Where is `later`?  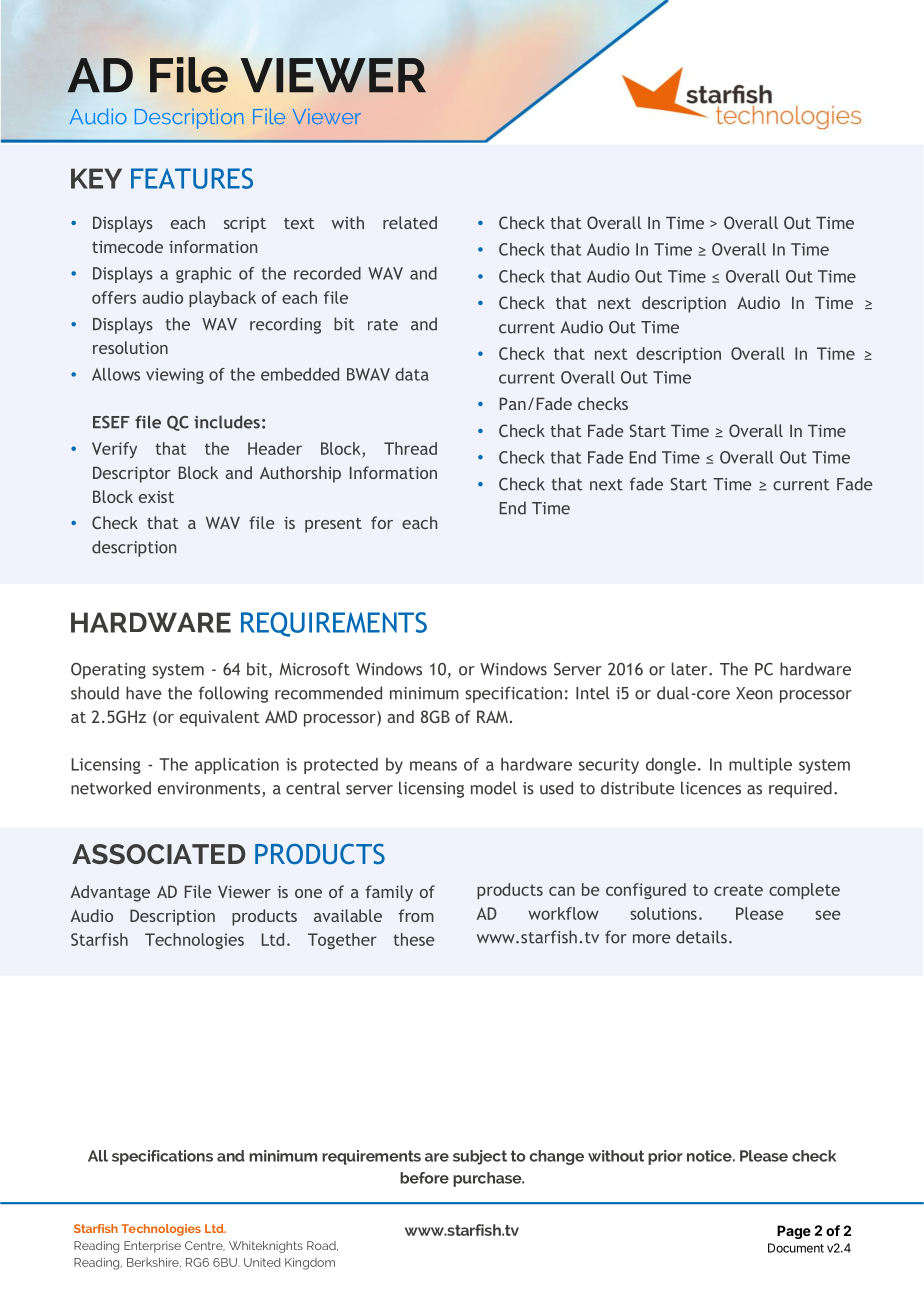
later is located at coordinates (690, 669).
